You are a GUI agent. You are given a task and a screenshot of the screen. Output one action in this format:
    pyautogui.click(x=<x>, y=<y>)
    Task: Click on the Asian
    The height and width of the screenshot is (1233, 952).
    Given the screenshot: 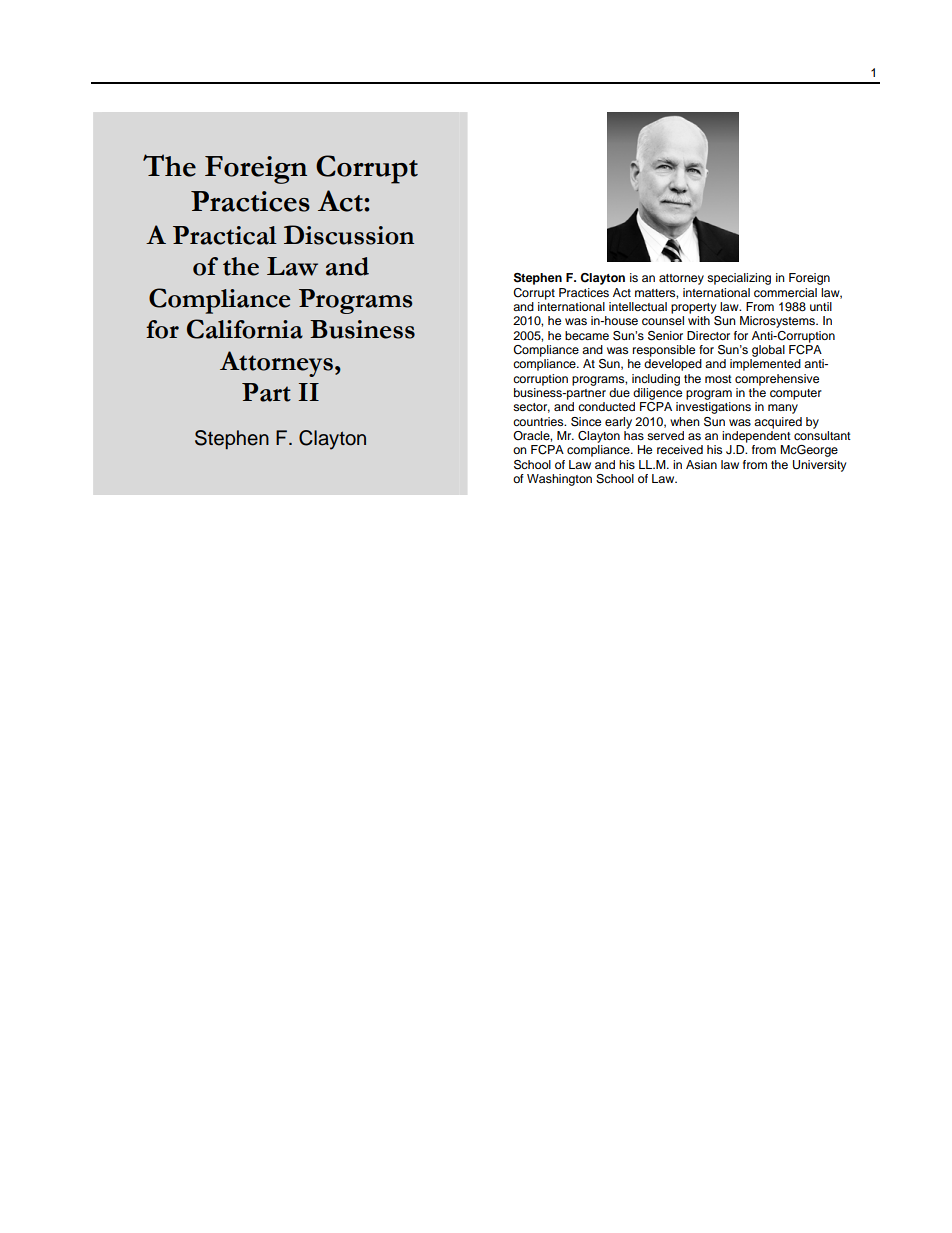 What is the action you would take?
    pyautogui.click(x=701, y=464)
